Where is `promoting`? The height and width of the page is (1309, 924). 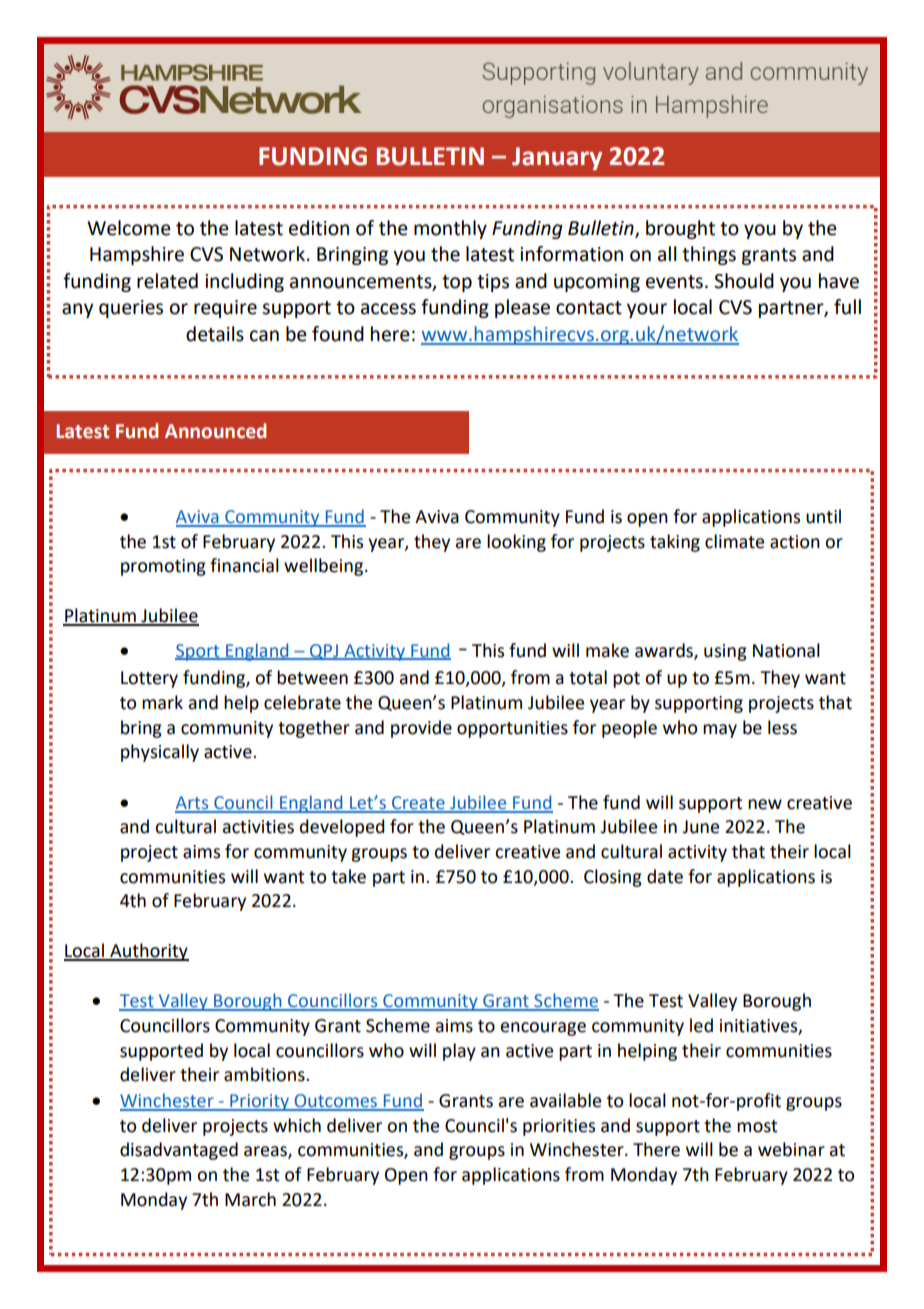 promoting is located at coordinates (163, 567).
